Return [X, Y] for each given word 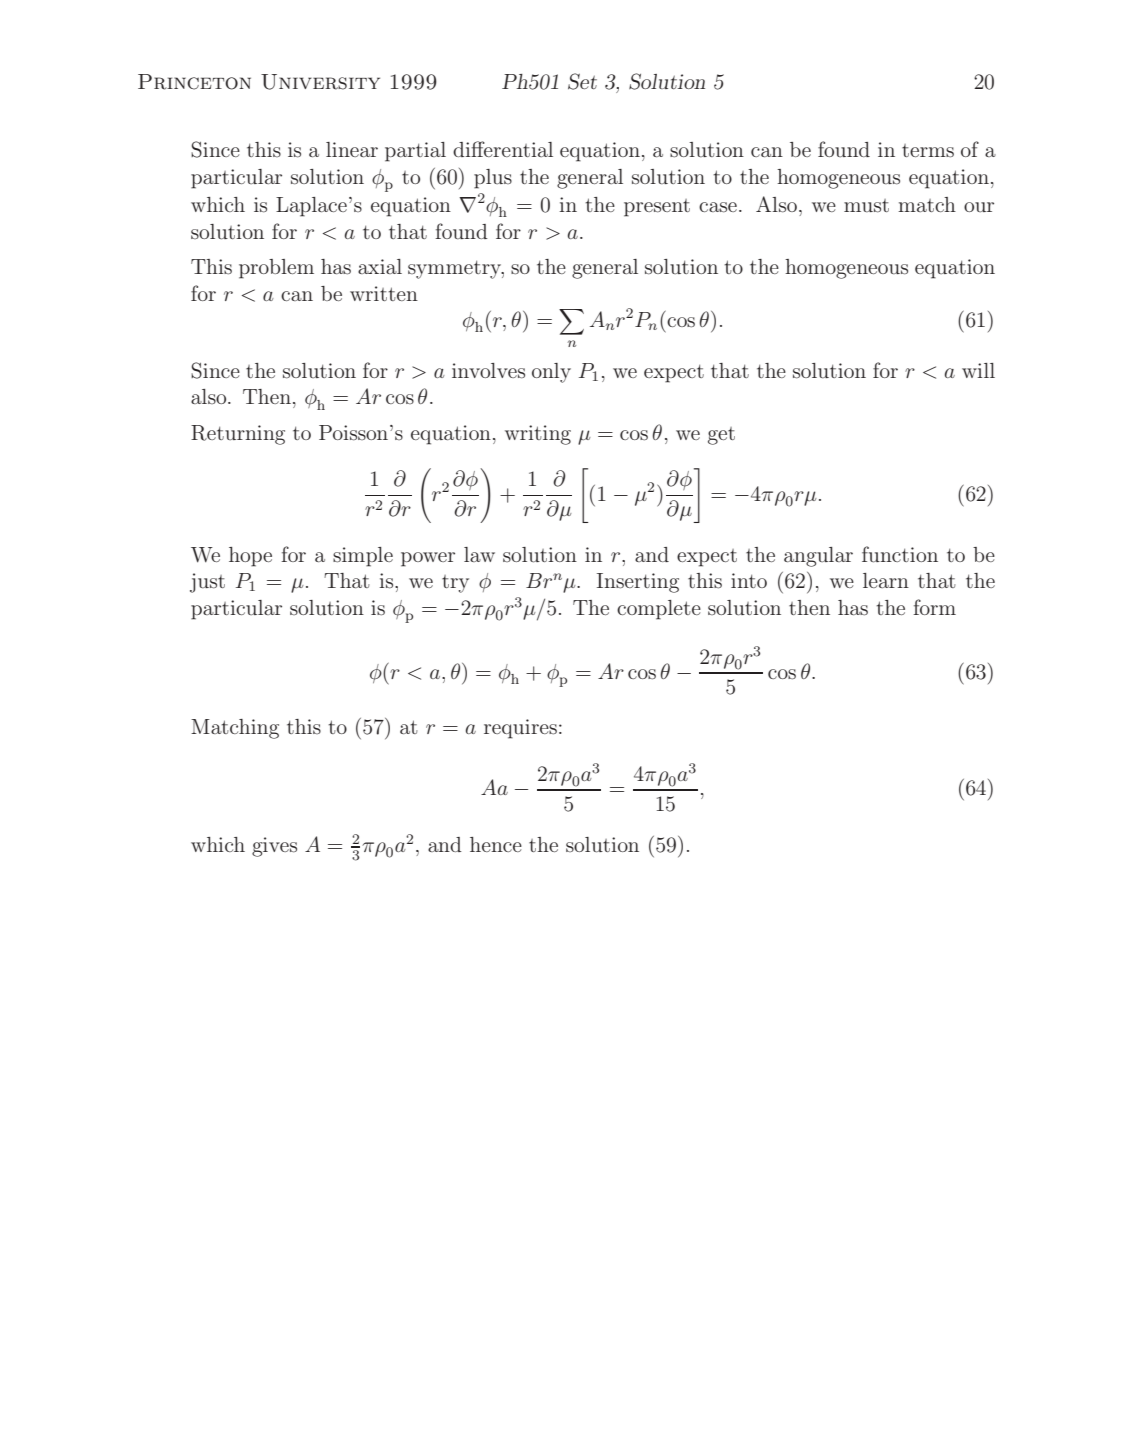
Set [582, 81]
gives [274, 847]
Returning [238, 435]
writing [538, 435]
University [320, 82]
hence [496, 844]
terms [928, 151]
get [721, 436]
